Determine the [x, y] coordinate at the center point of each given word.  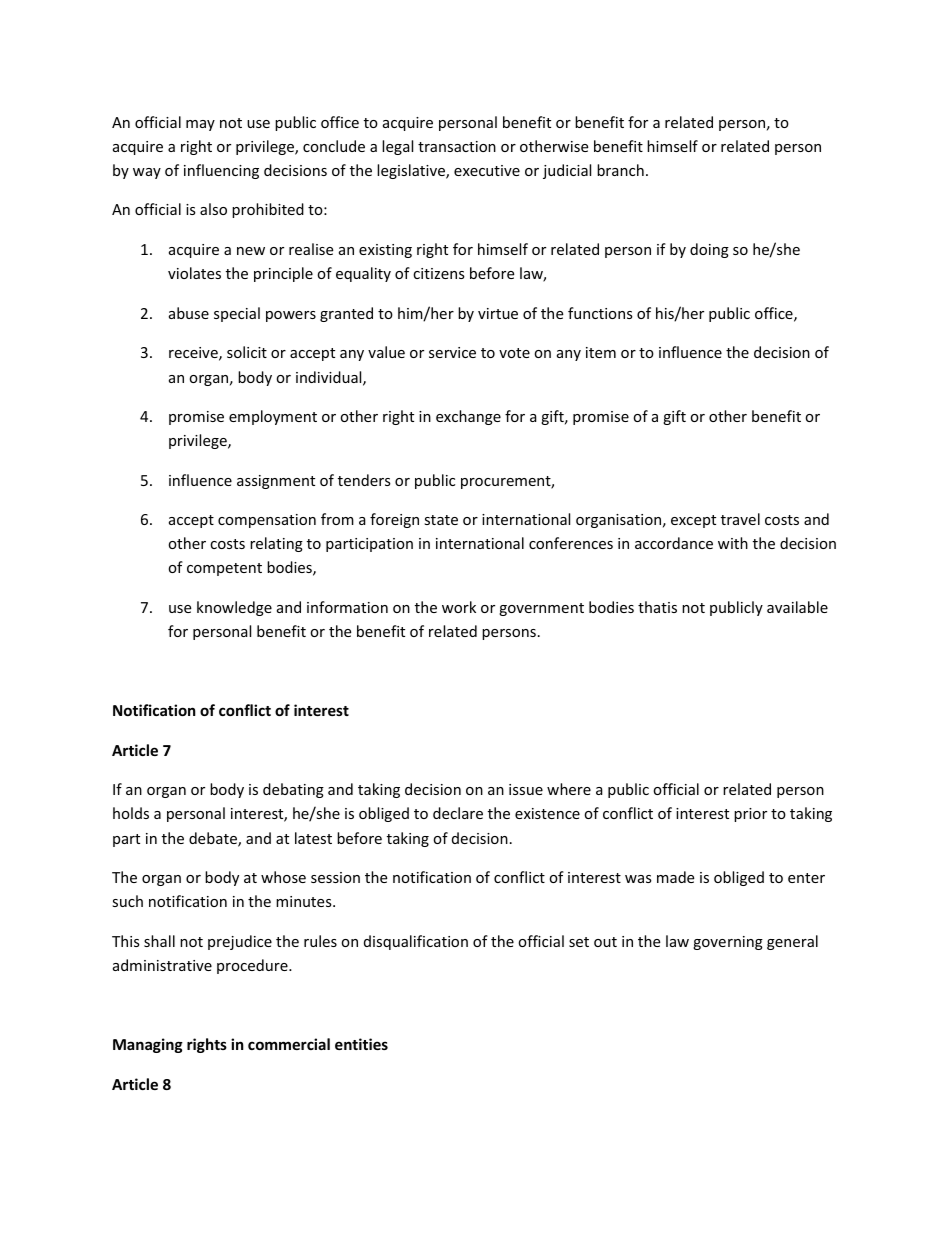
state [441, 520]
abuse [189, 313]
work [459, 607]
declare [458, 813]
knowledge [234, 608]
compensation [267, 521]
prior [750, 815]
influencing [221, 171]
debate [214, 839]
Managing [148, 1045]
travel [740, 519]
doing [709, 250]
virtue [498, 313]
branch [620, 170]
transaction [457, 146]
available [797, 607]
